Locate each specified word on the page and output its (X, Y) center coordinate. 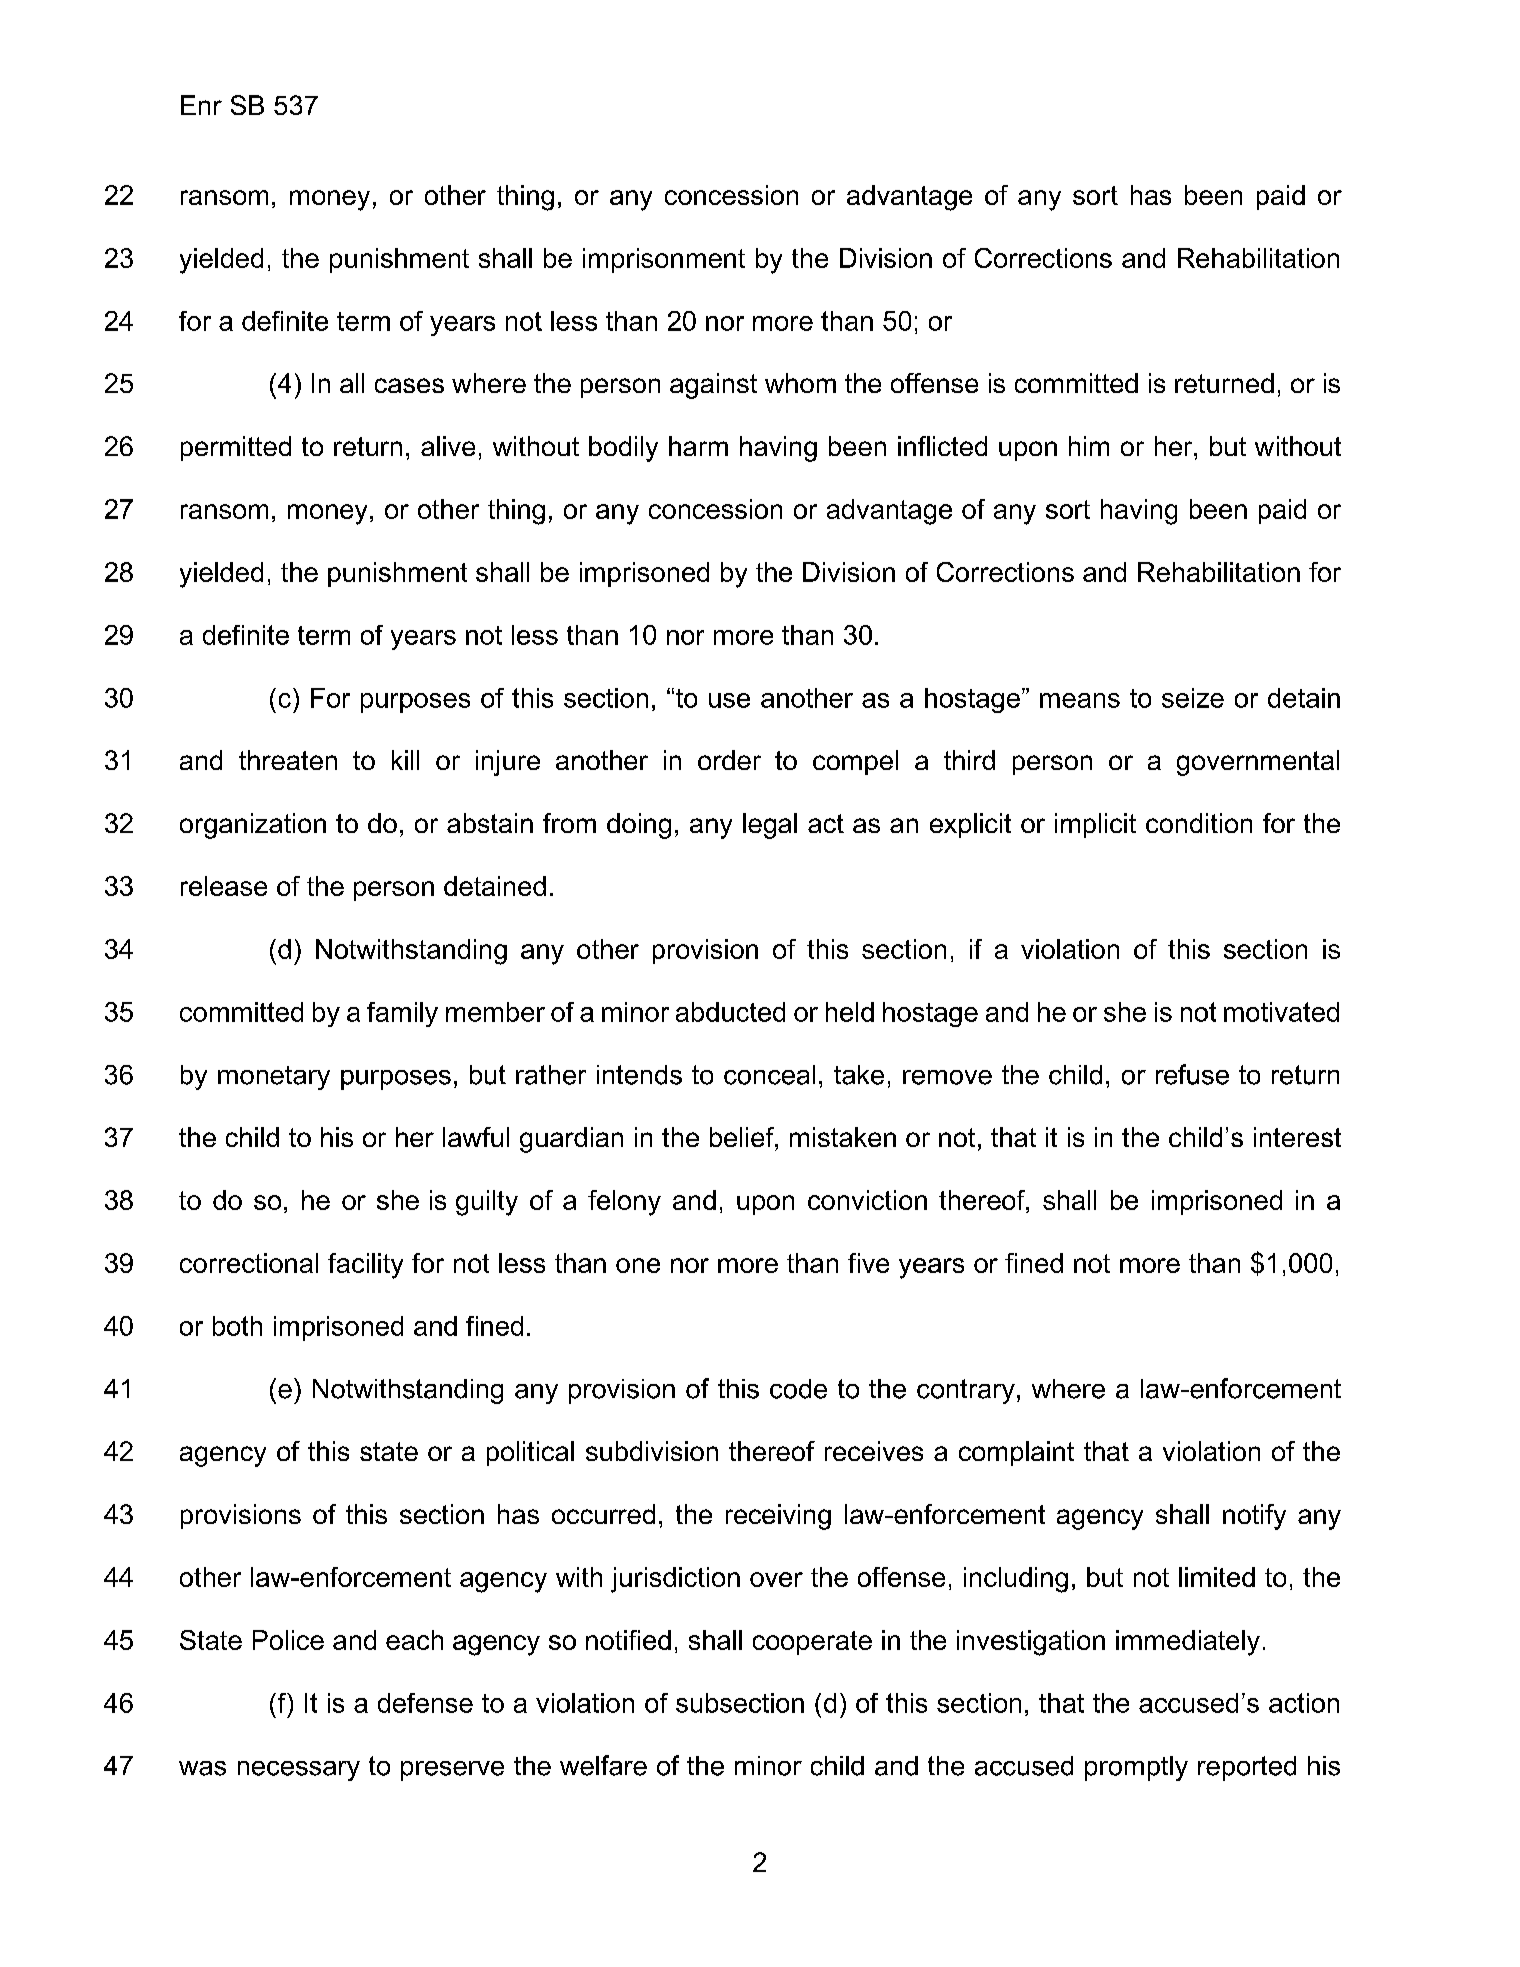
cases (409, 385)
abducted (730, 1012)
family (402, 1014)
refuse (1192, 1074)
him (1089, 446)
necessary (299, 1771)
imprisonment (664, 260)
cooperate (812, 1643)
